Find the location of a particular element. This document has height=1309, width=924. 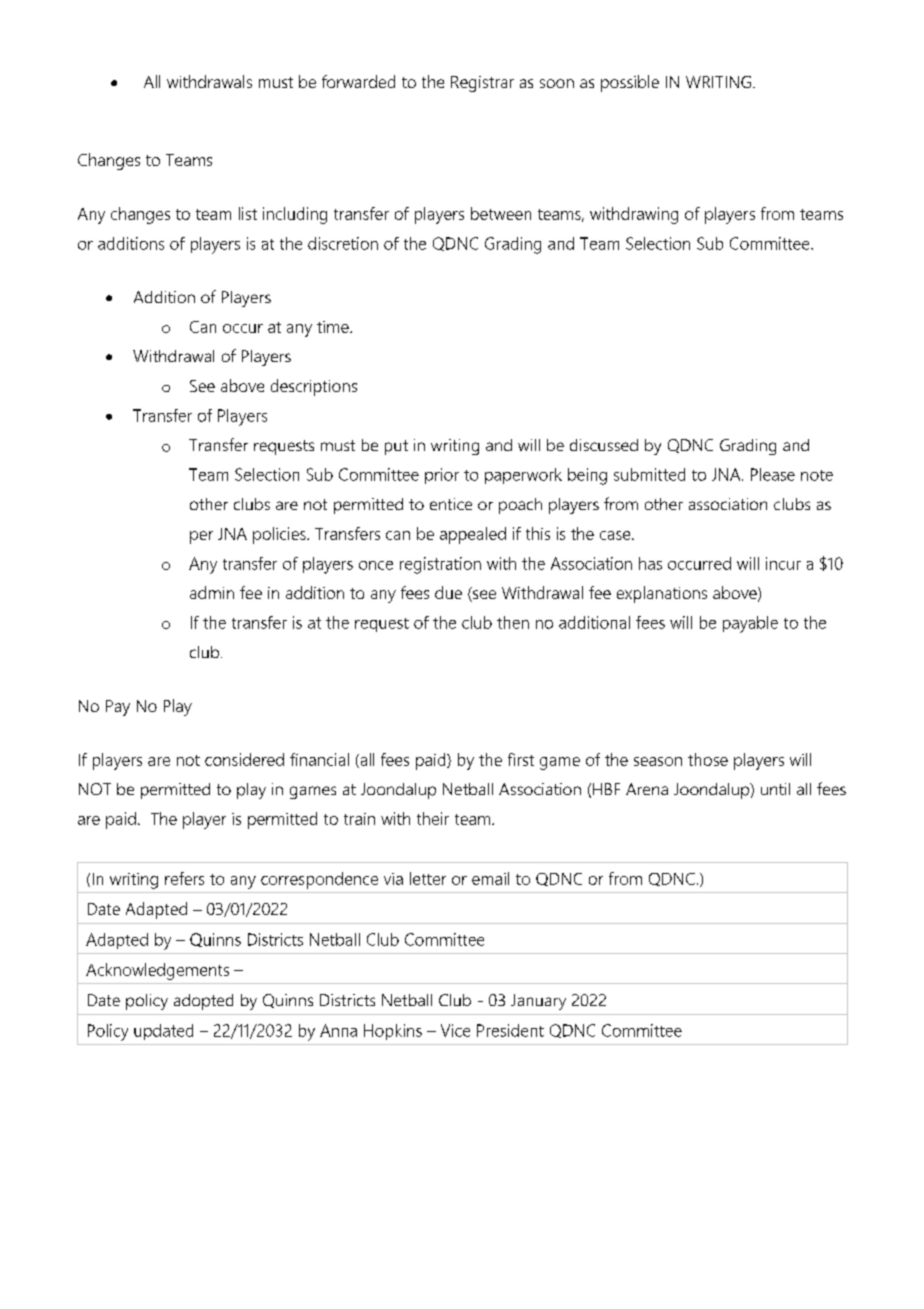

January is located at coordinates (538, 1002).
